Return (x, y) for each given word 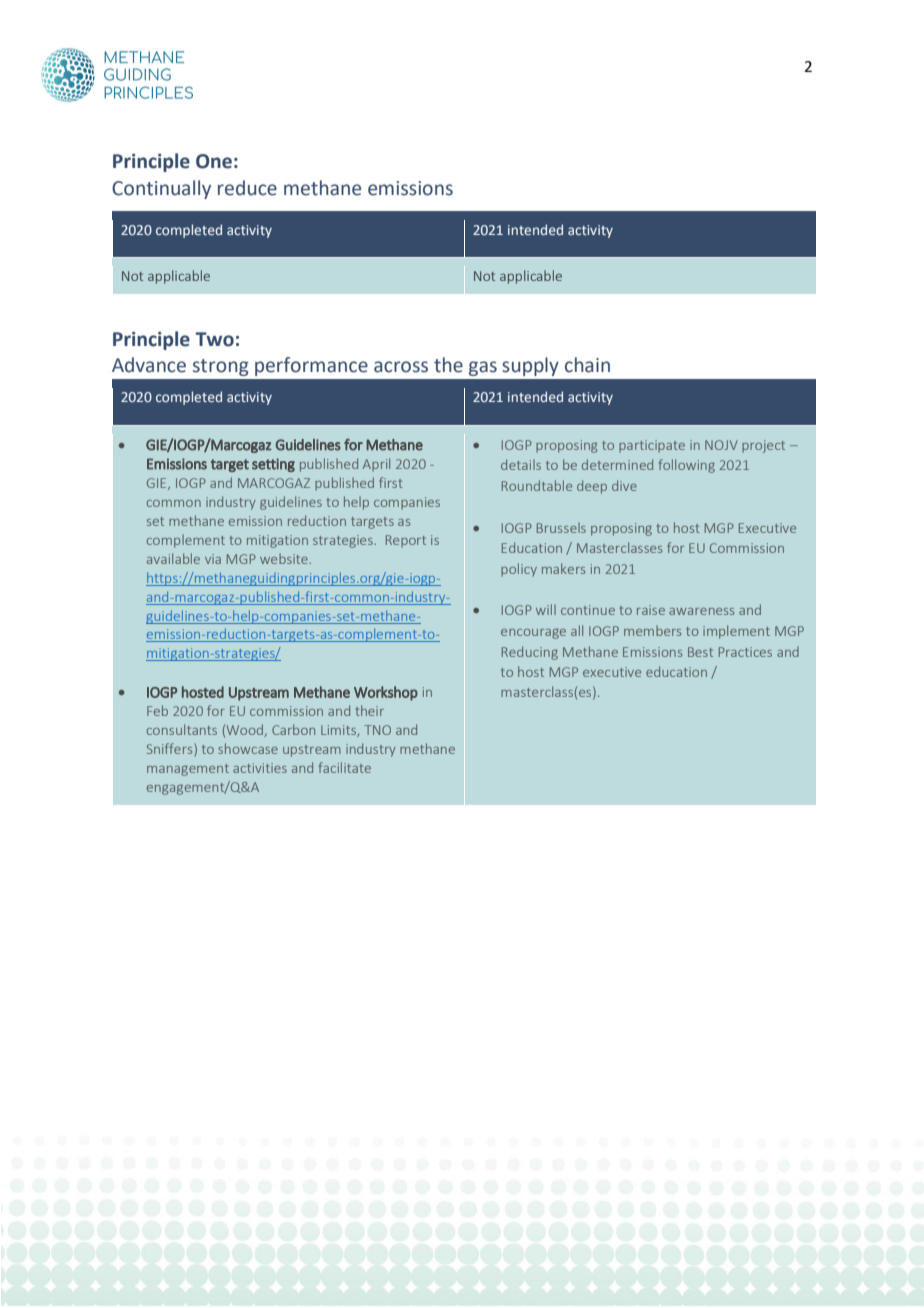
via (213, 559)
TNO (377, 730)
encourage (533, 634)
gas (483, 368)
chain (587, 365)
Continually (161, 189)
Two (214, 339)
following (687, 466)
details (521, 464)
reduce (247, 188)
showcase (248, 748)
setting (273, 465)
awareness (701, 611)
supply (530, 366)
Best (700, 652)
